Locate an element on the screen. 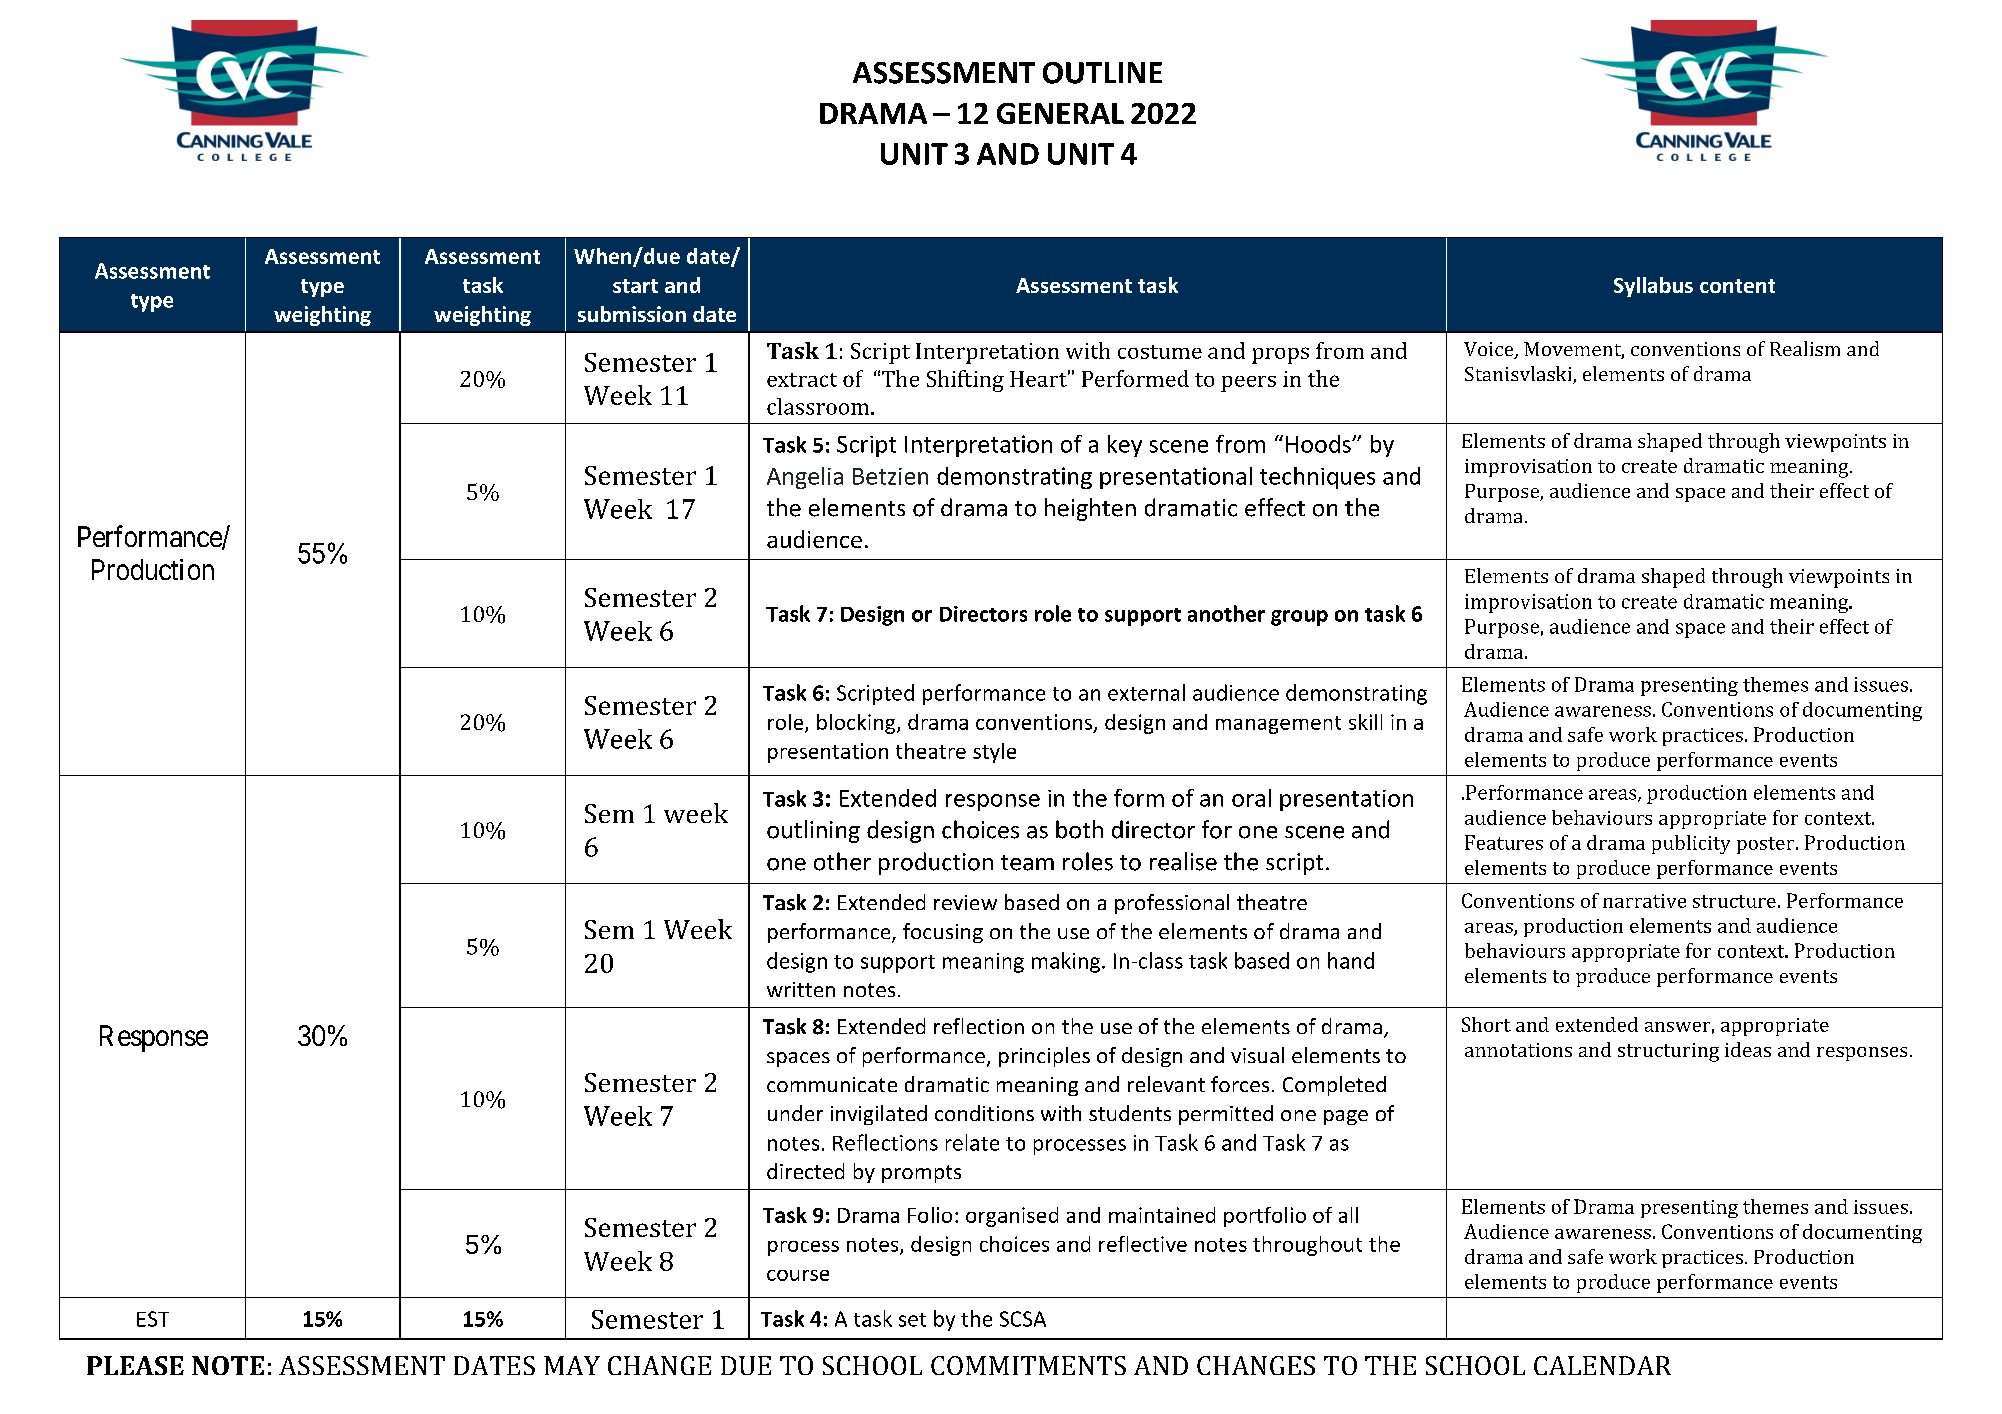  GENERAL is located at coordinates (1060, 113).
